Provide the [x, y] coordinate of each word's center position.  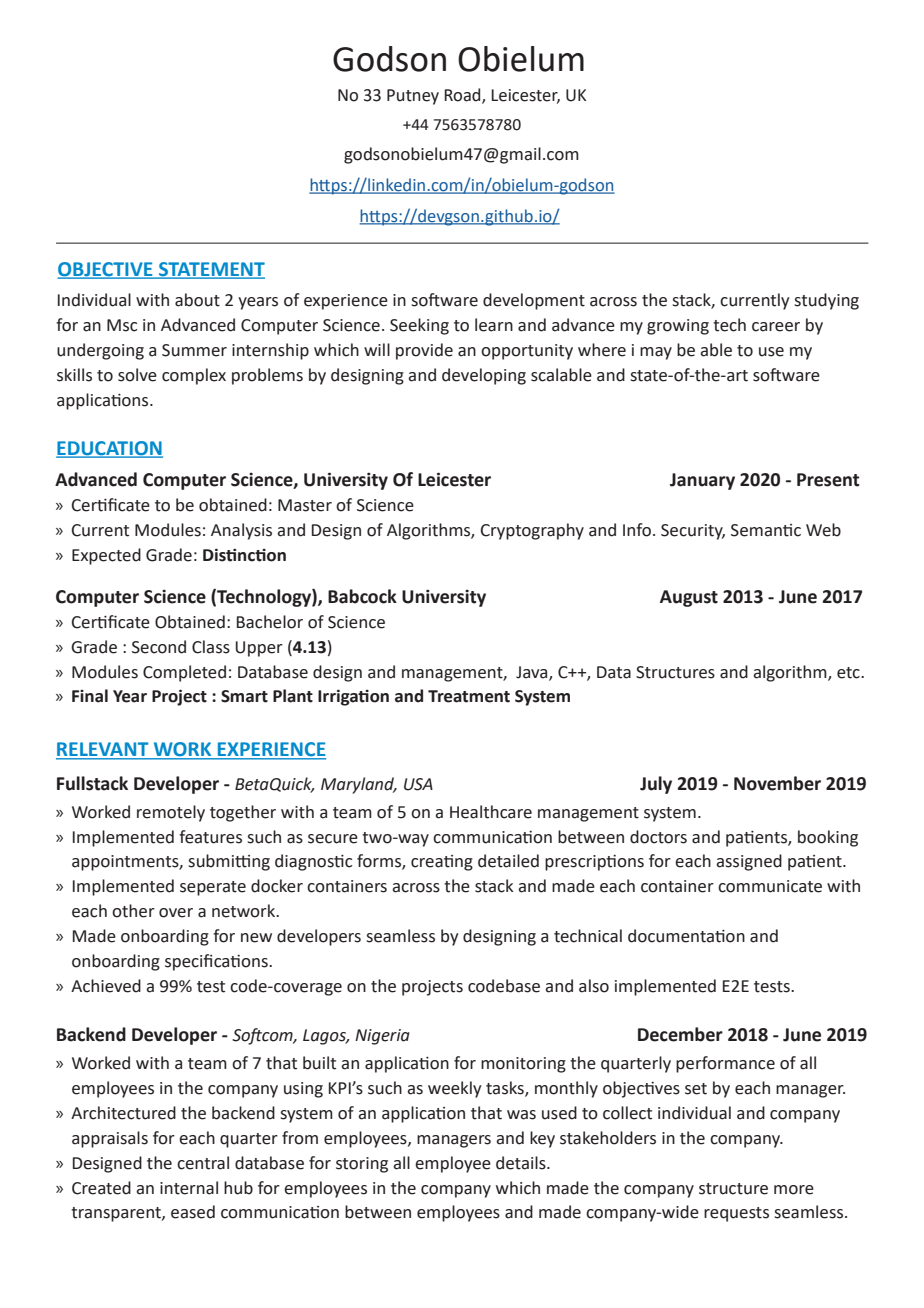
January [702, 481]
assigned [749, 862]
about [197, 300]
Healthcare [491, 812]
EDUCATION [109, 449]
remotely [171, 813]
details [522, 1163]
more [794, 1190]
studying [826, 301]
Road [463, 96]
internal [189, 1188]
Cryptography [532, 531]
